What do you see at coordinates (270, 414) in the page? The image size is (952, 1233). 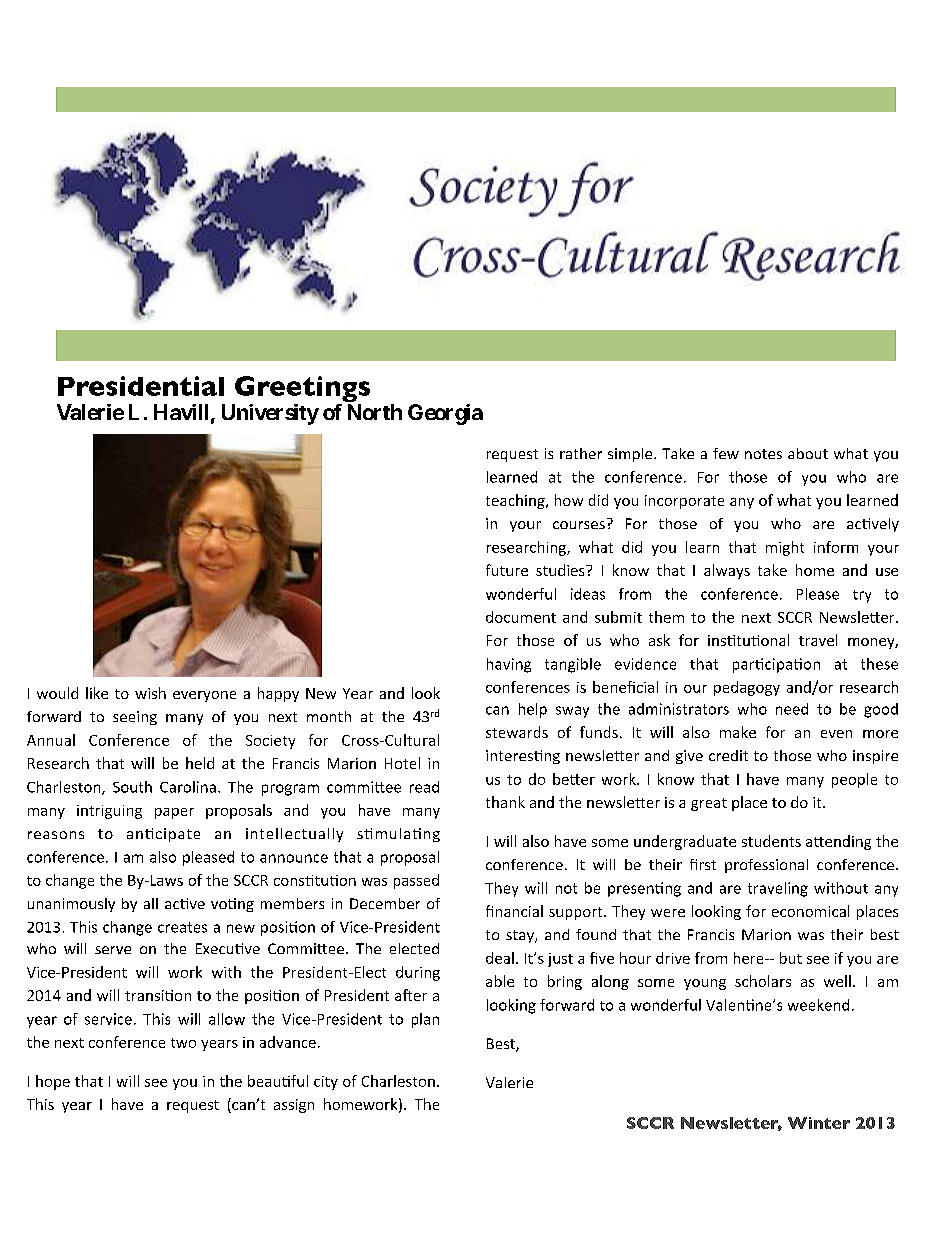 I see `University` at bounding box center [270, 414].
